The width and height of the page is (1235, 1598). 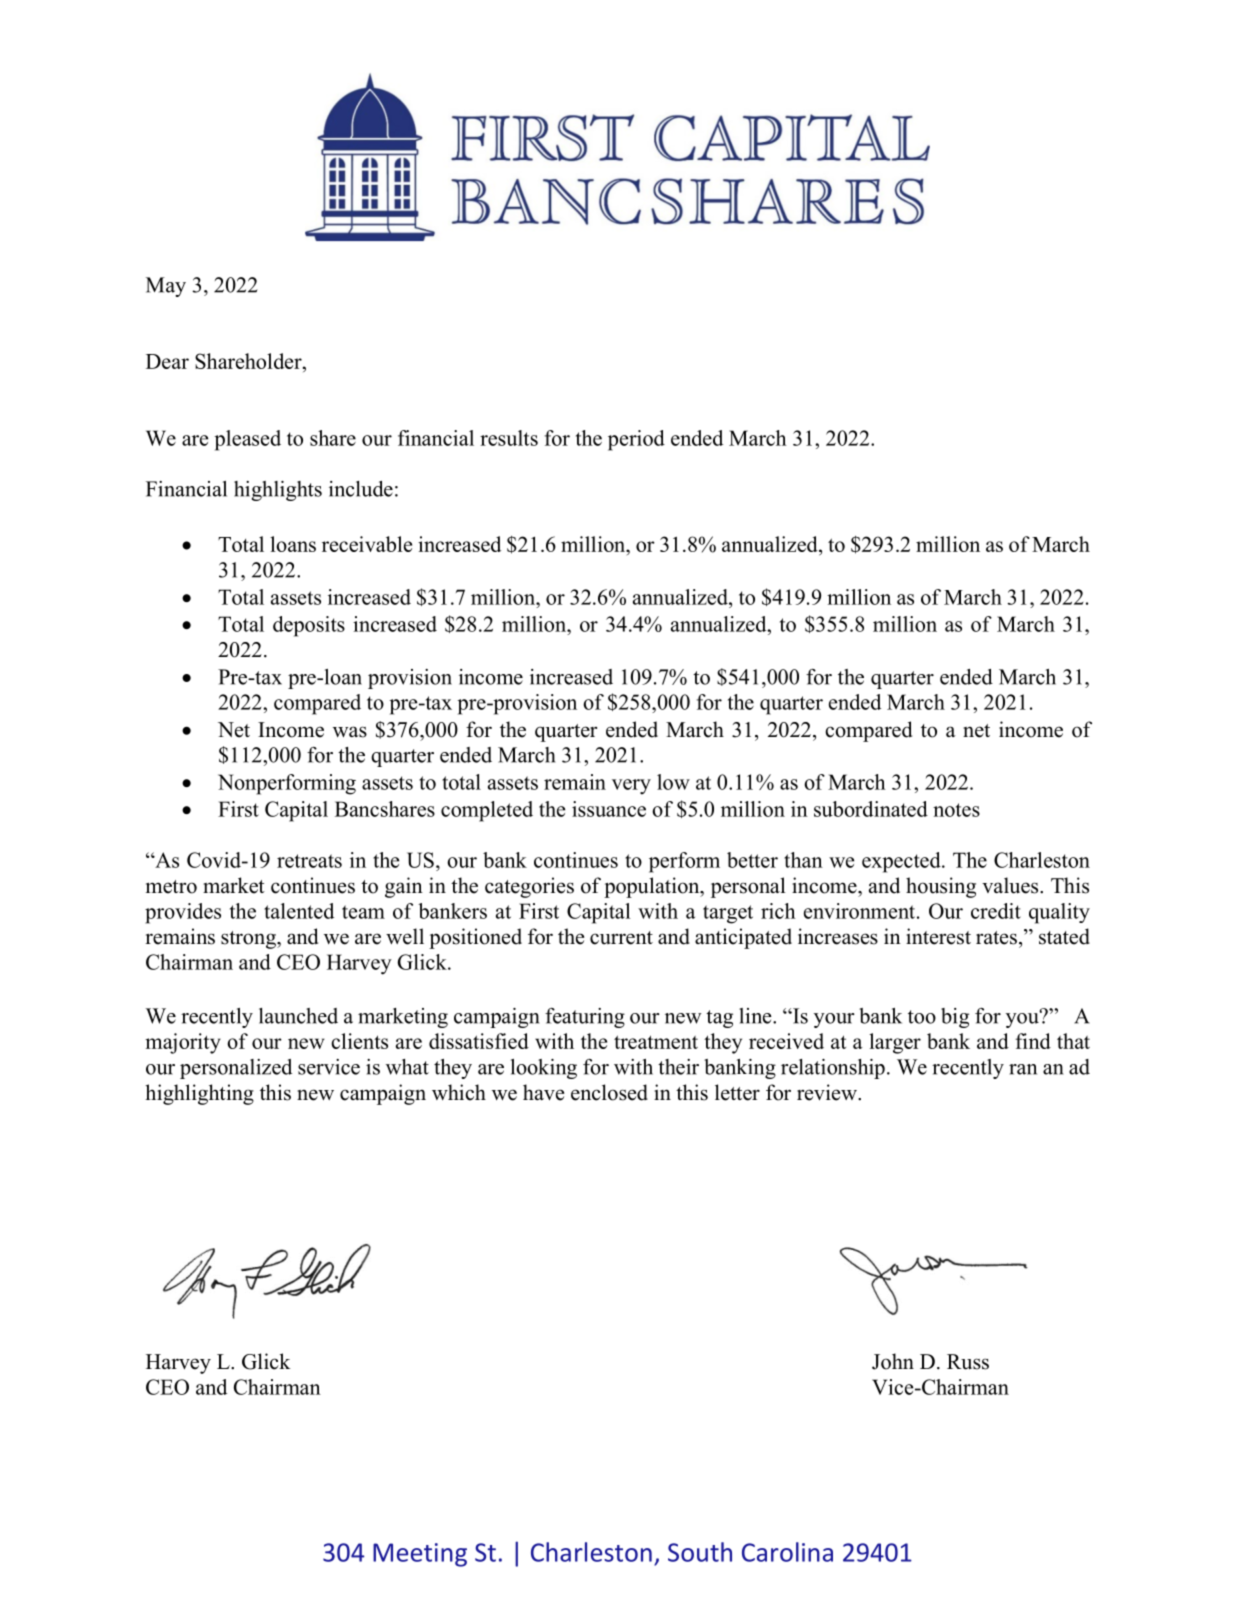 I want to click on launched, so click(x=298, y=1016).
